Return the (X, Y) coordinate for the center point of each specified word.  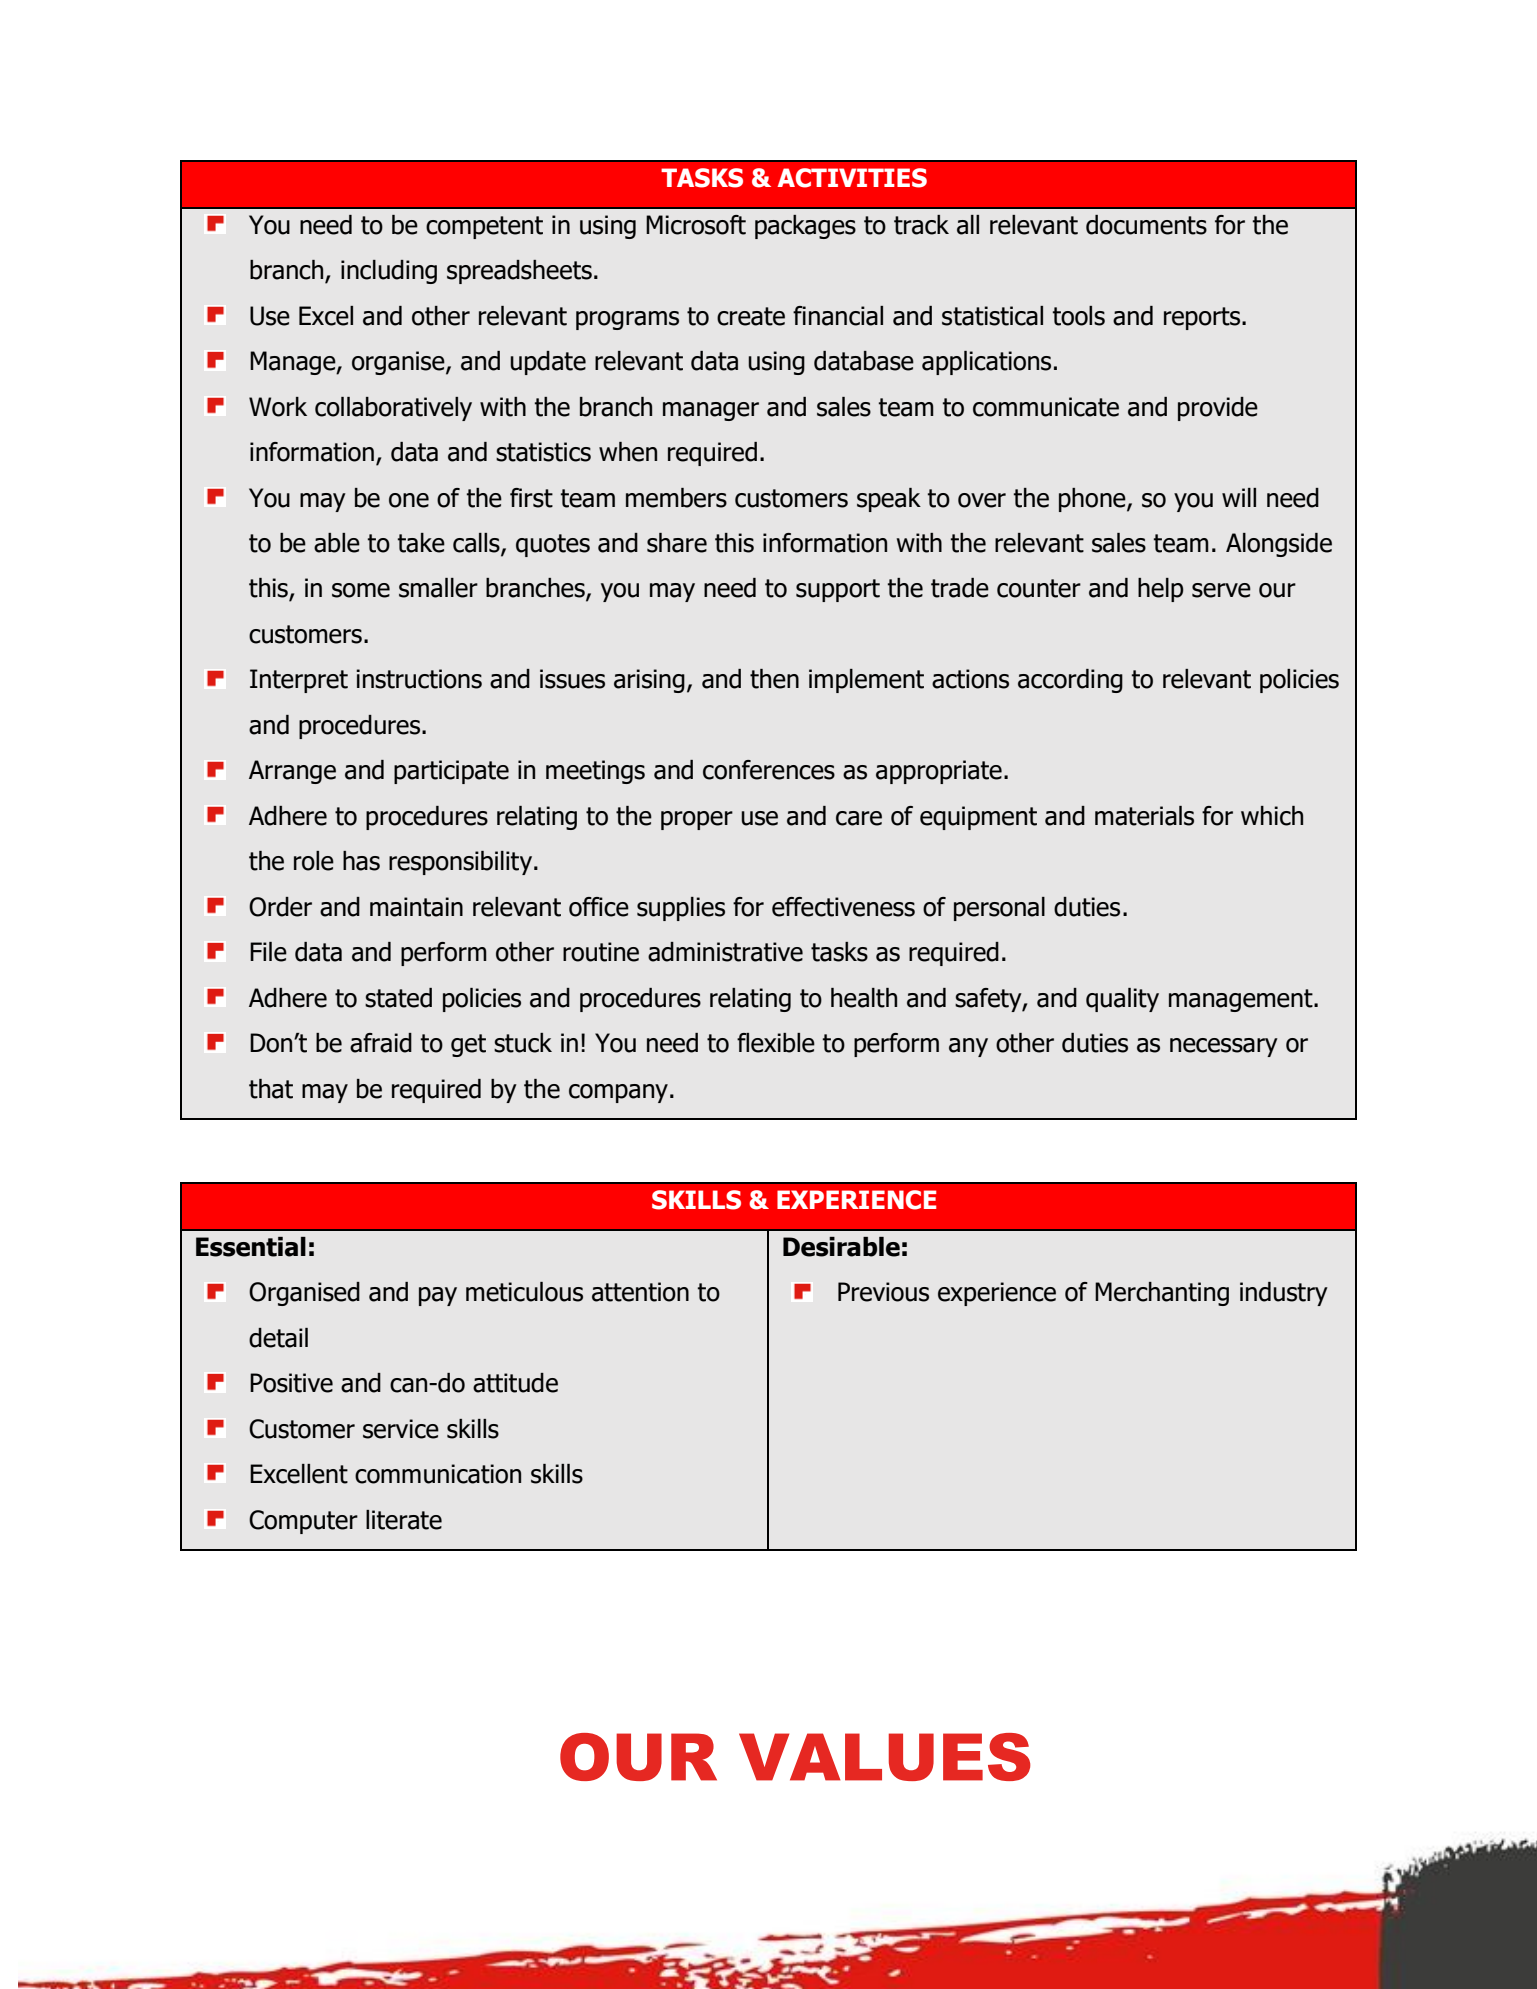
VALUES (884, 1757)
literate (404, 1520)
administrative (725, 952)
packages (805, 227)
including (389, 272)
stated (398, 998)
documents (1146, 225)
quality (1122, 1000)
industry (1284, 1294)
